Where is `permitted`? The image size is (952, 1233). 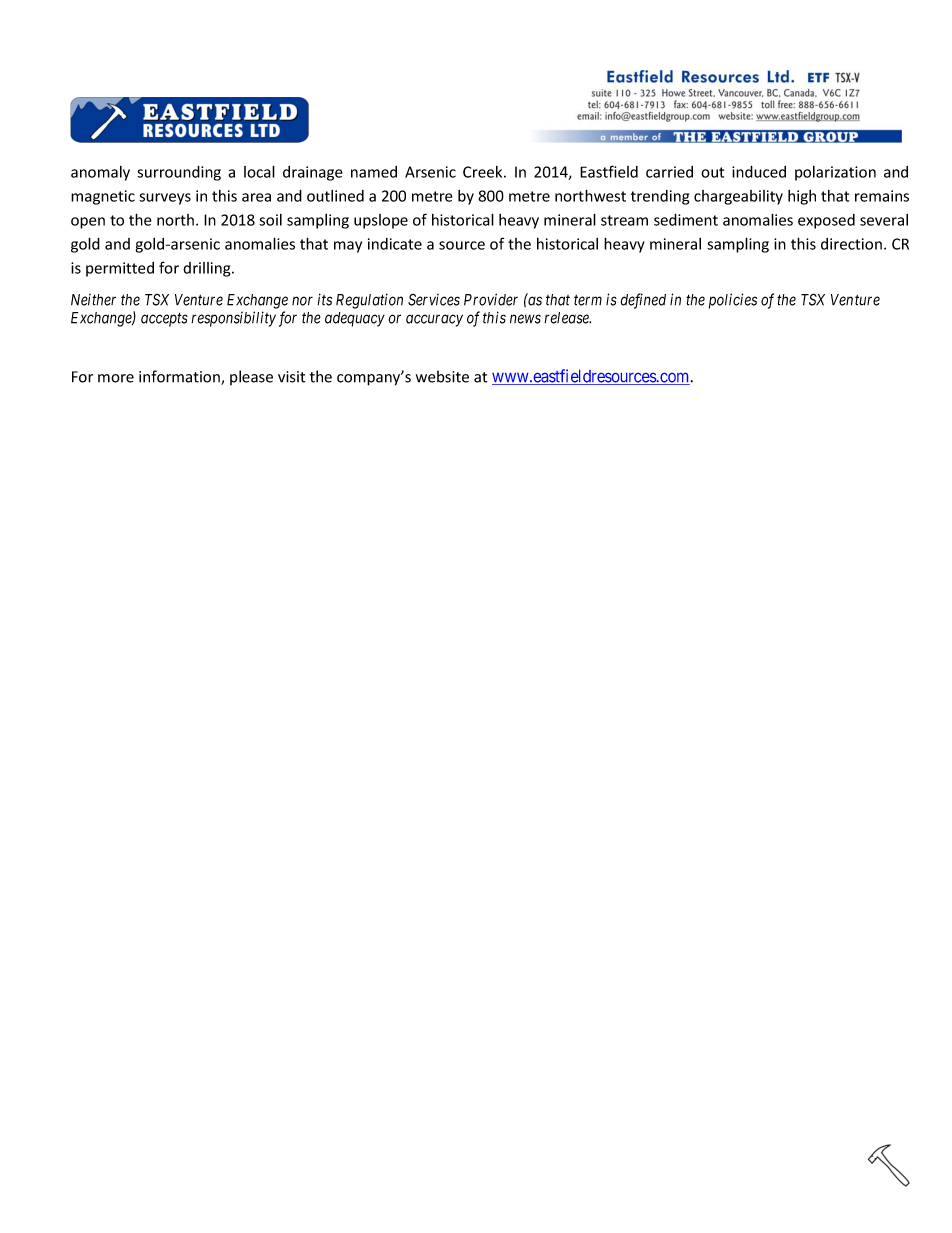 permitted is located at coordinates (120, 269).
